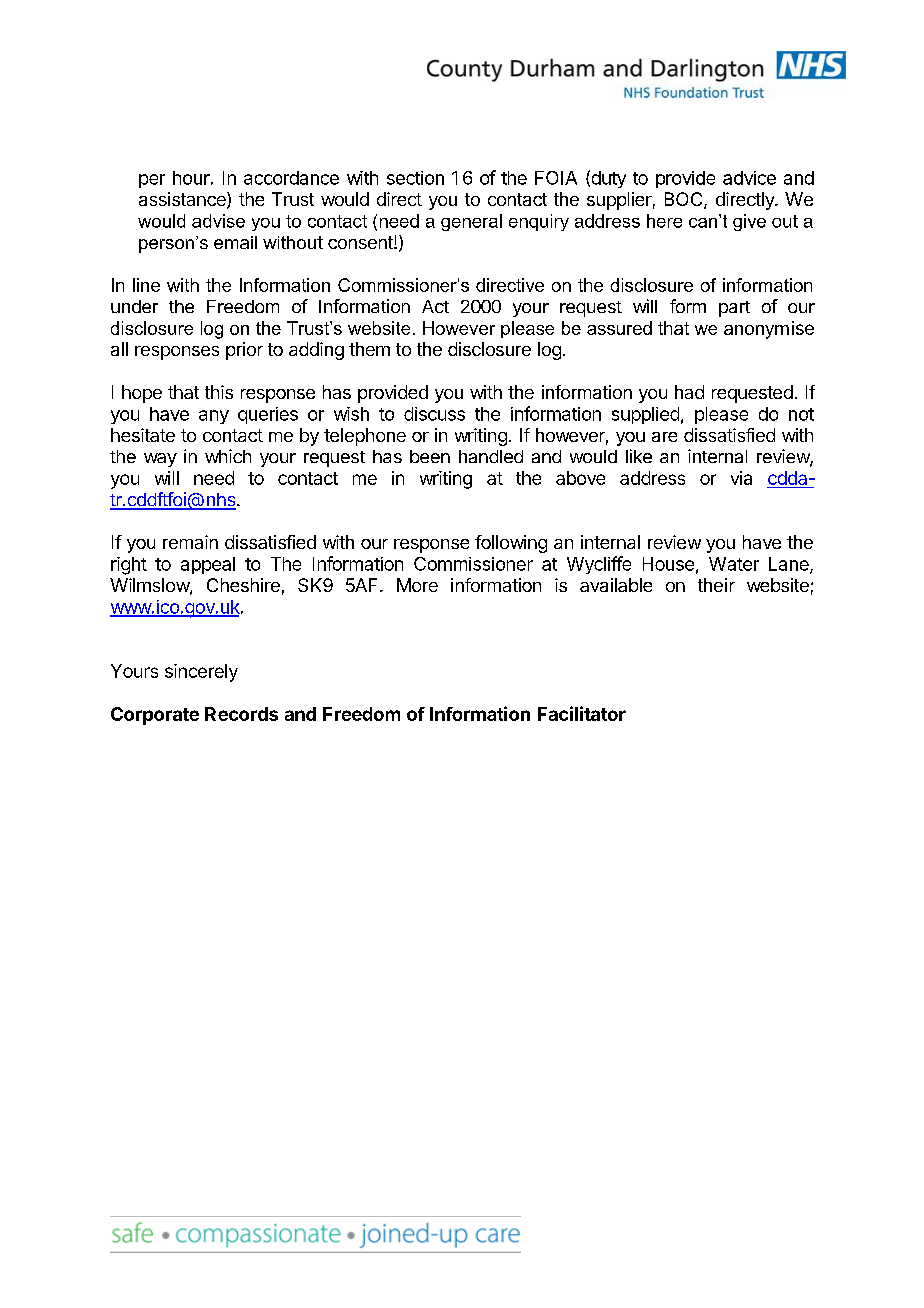 This document has height=1308, width=924. I want to click on which, so click(228, 456).
